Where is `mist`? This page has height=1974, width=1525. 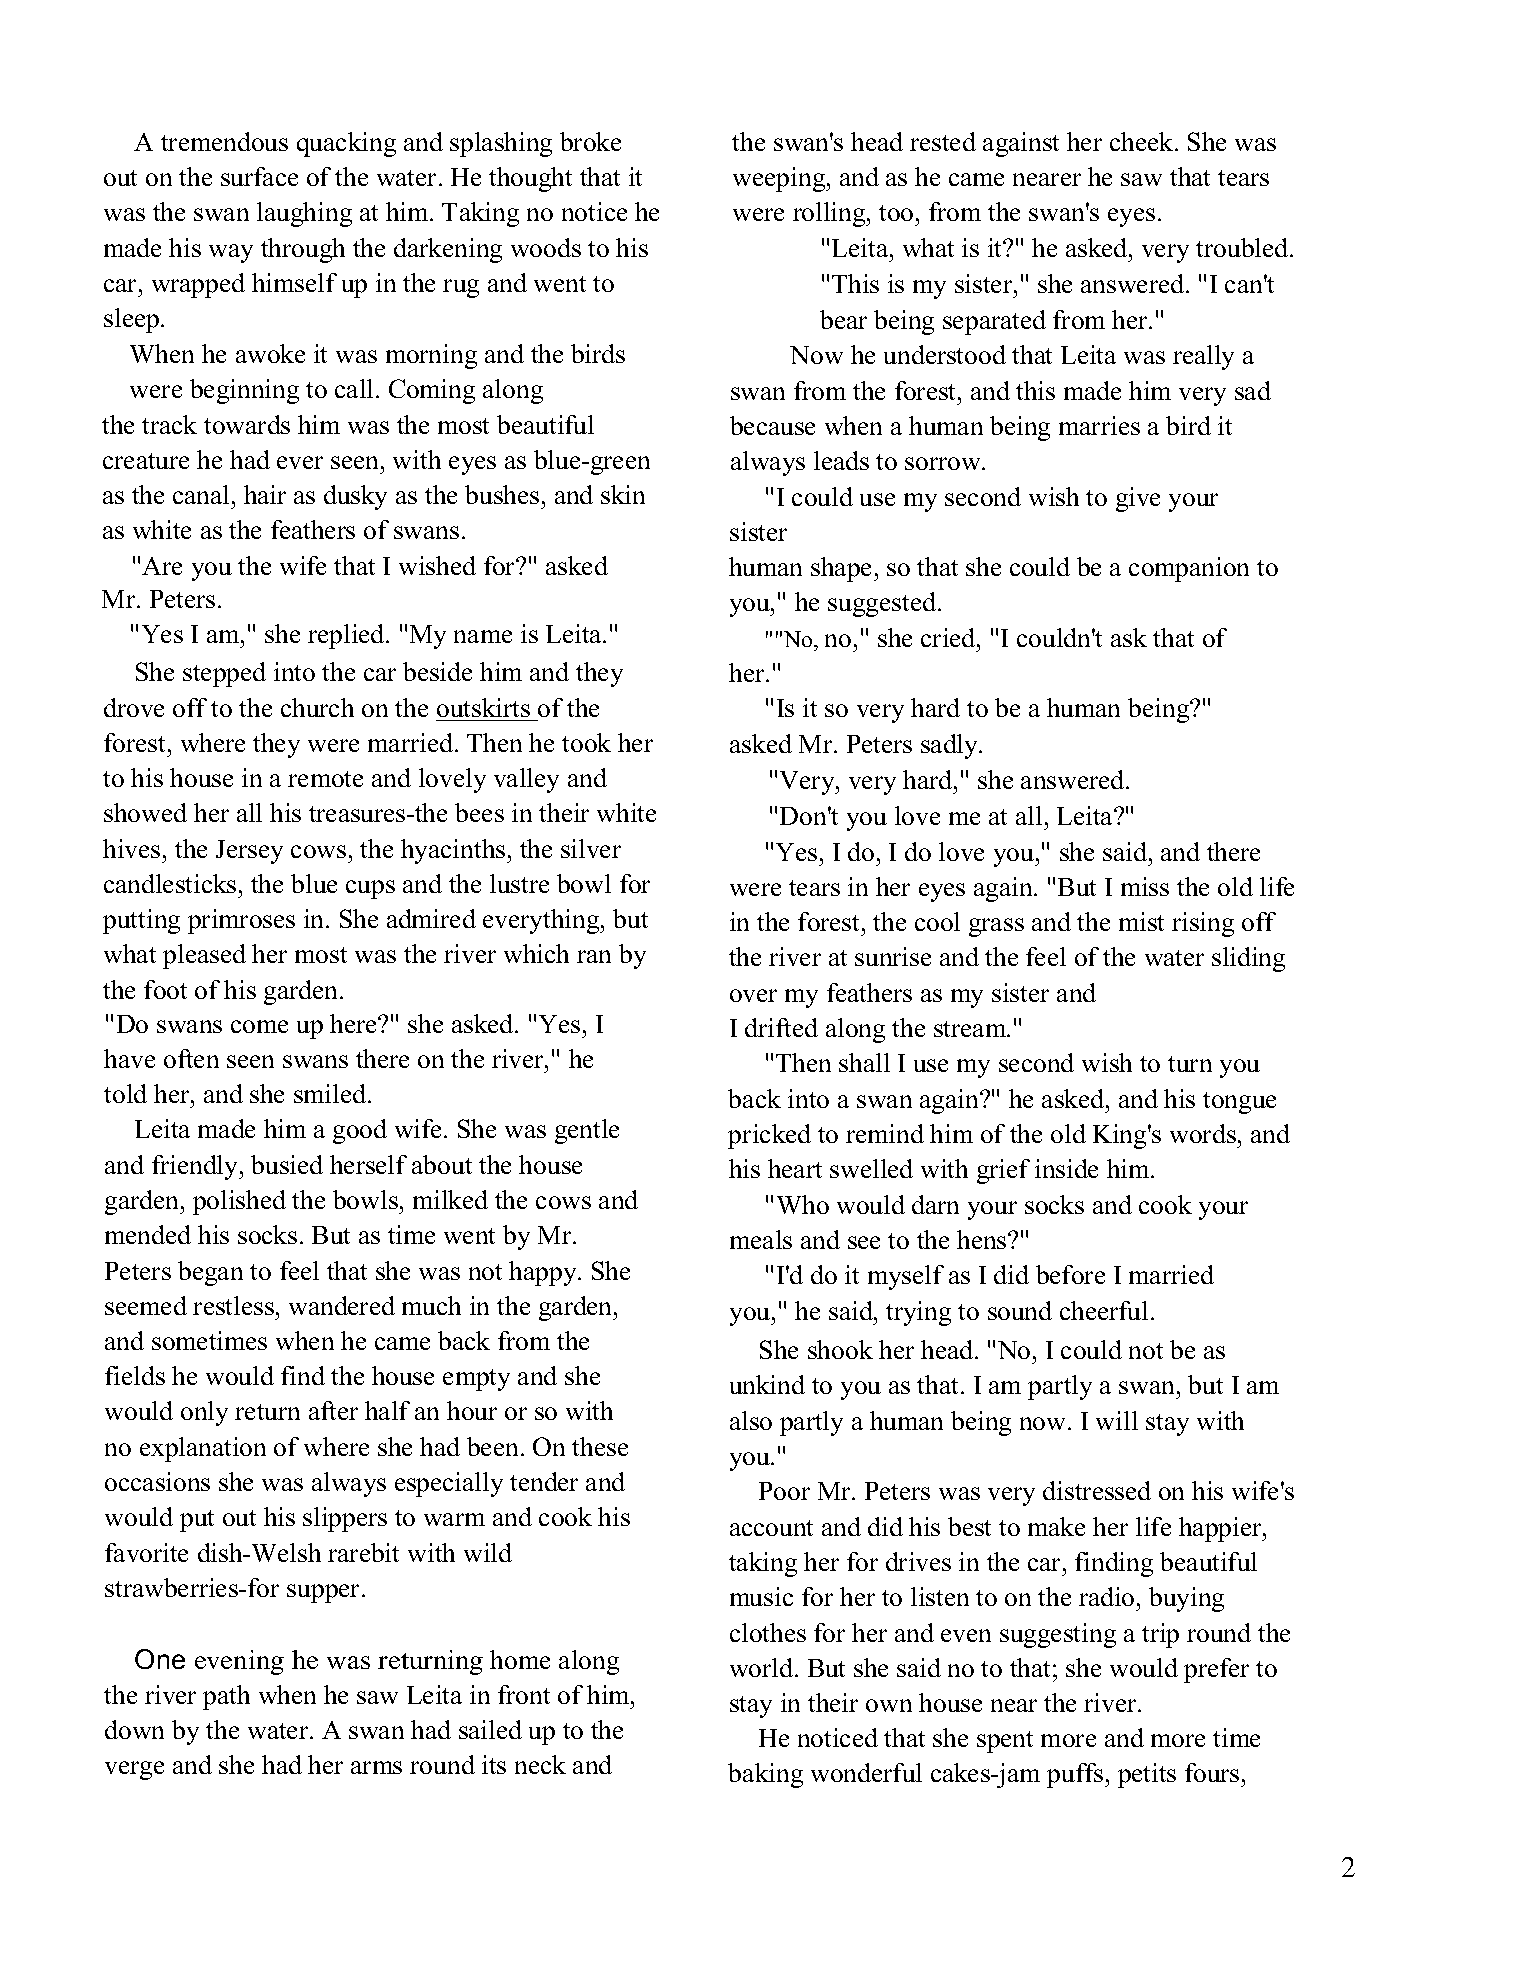 mist is located at coordinates (1141, 921).
